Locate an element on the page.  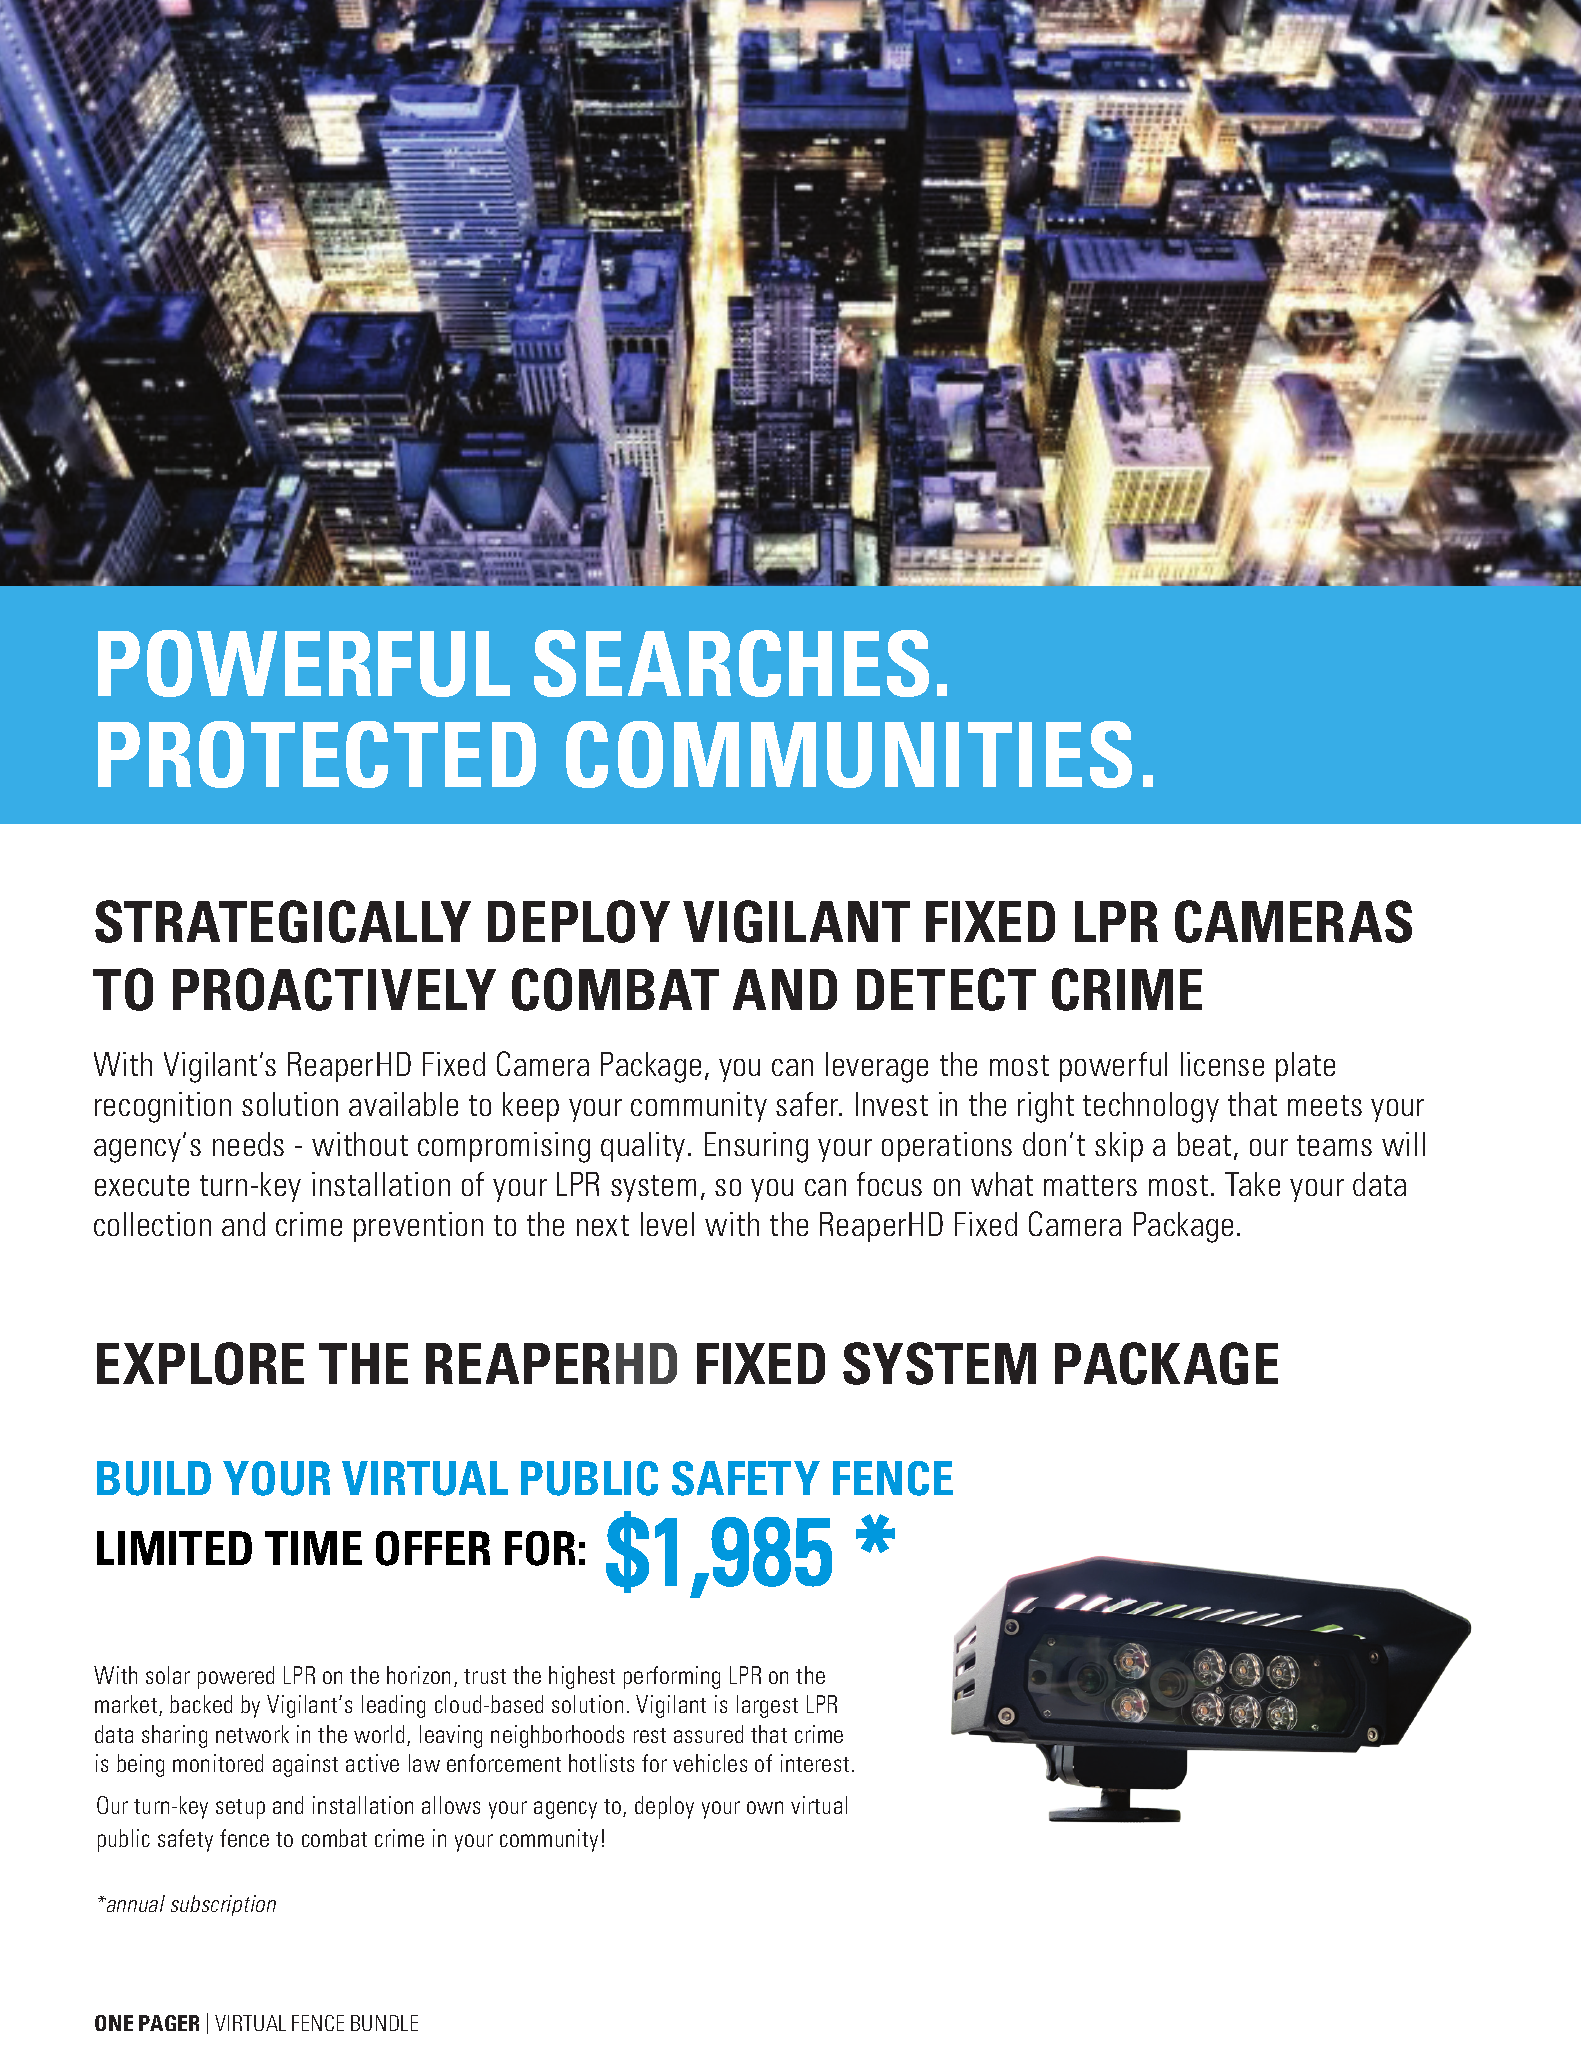
PROTECTED is located at coordinates (317, 754).
